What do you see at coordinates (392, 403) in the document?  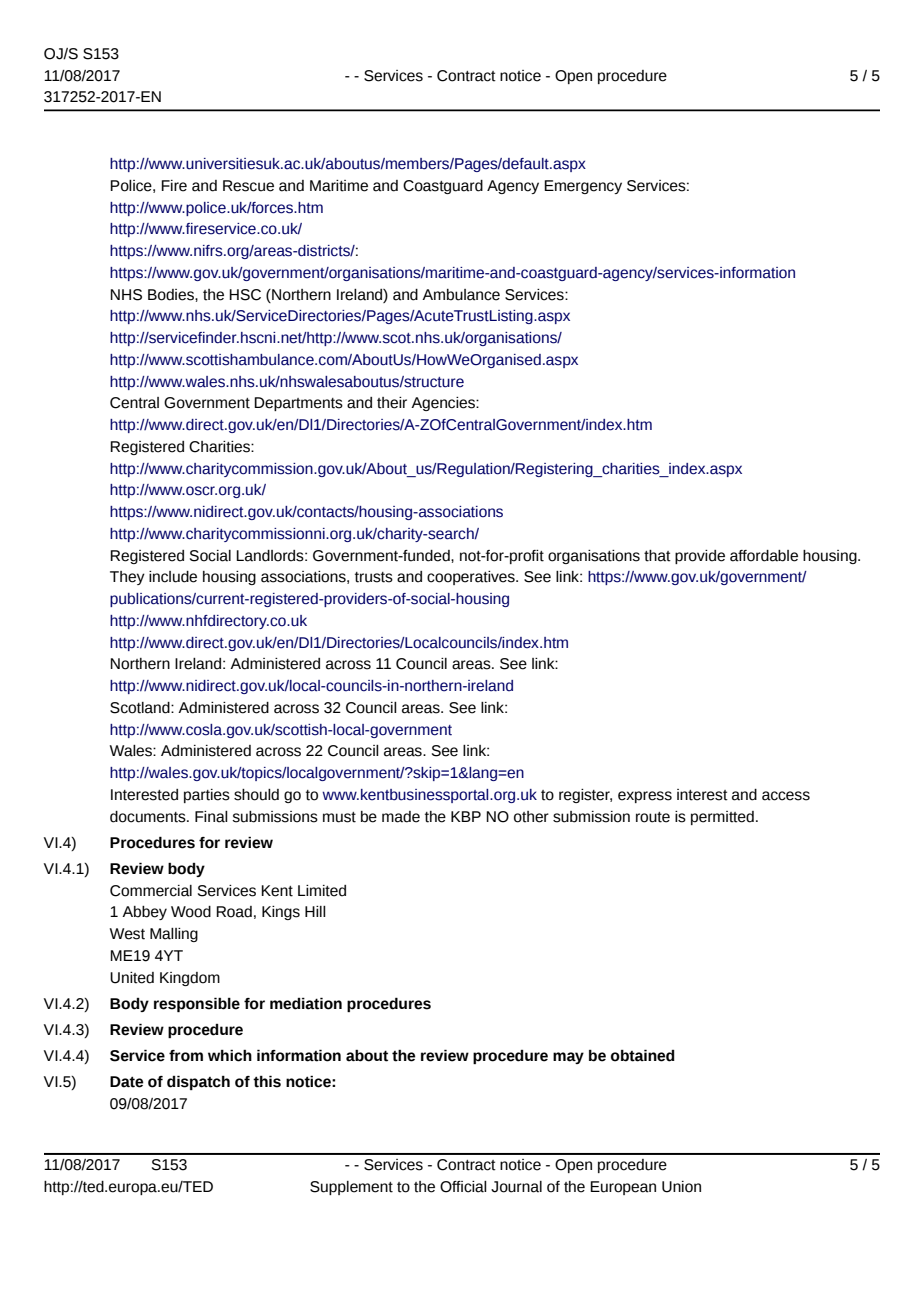 I see `their` at bounding box center [392, 403].
